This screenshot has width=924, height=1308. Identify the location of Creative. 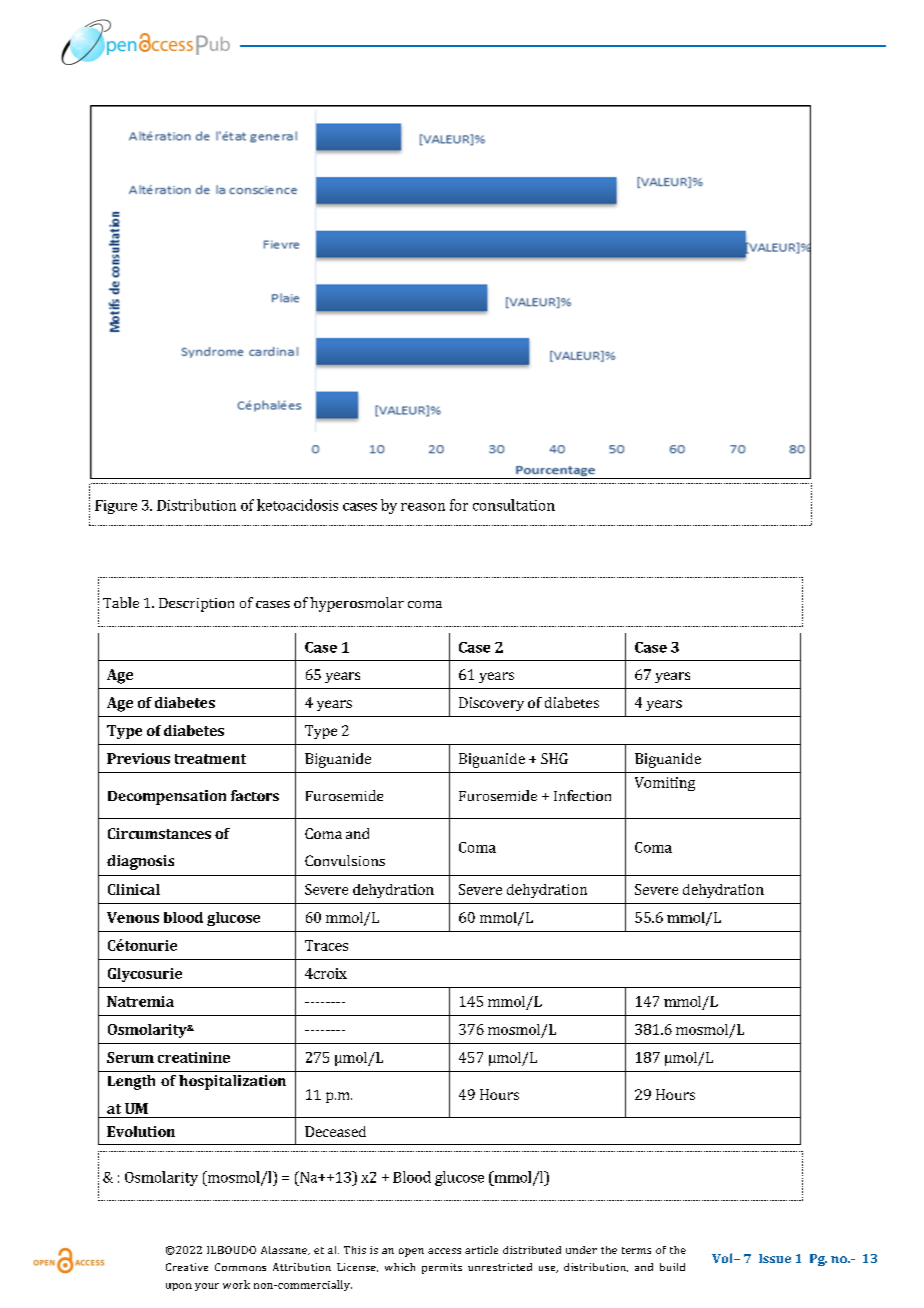
(187, 1267).
